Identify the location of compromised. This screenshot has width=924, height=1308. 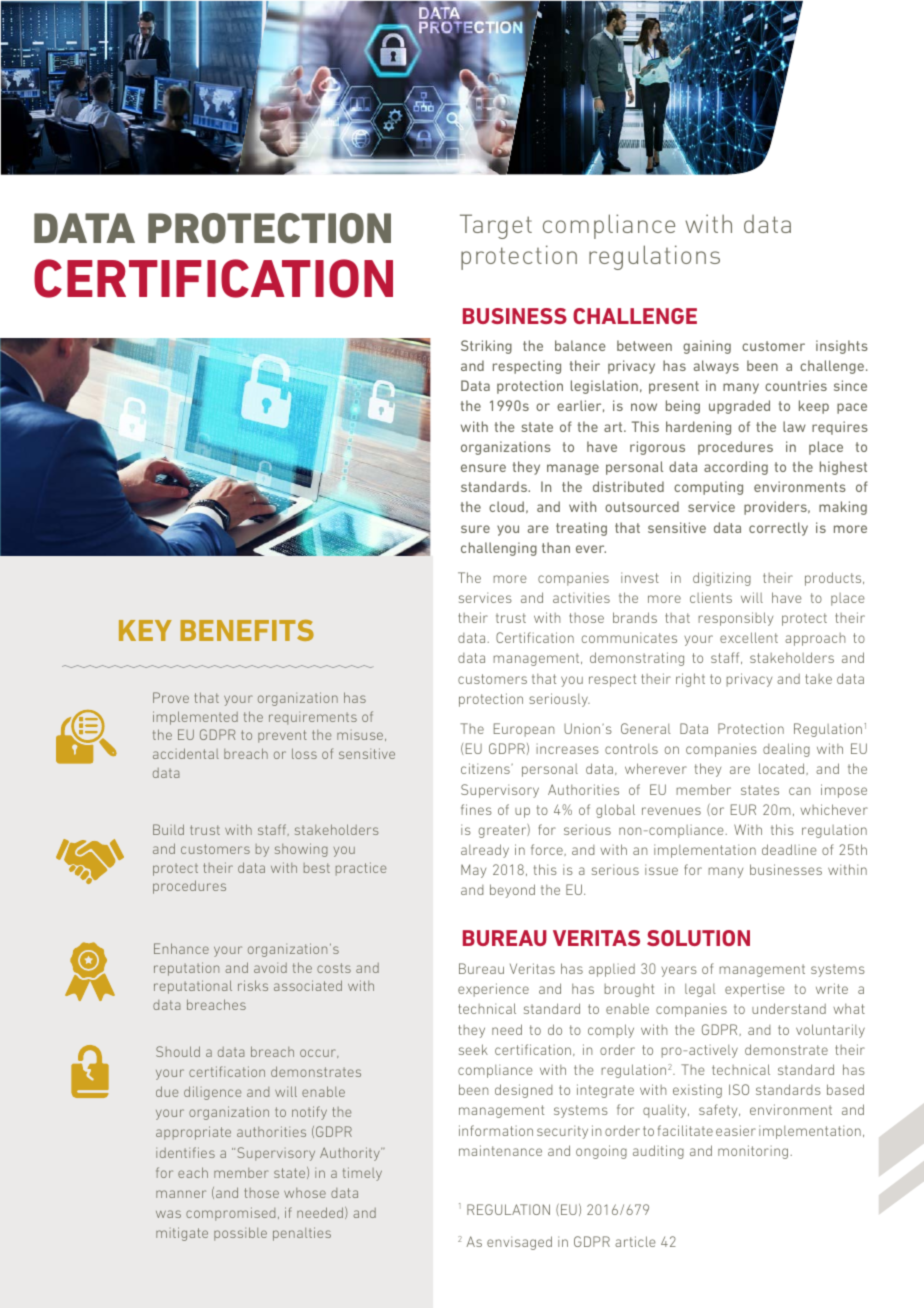
(230, 1214).
